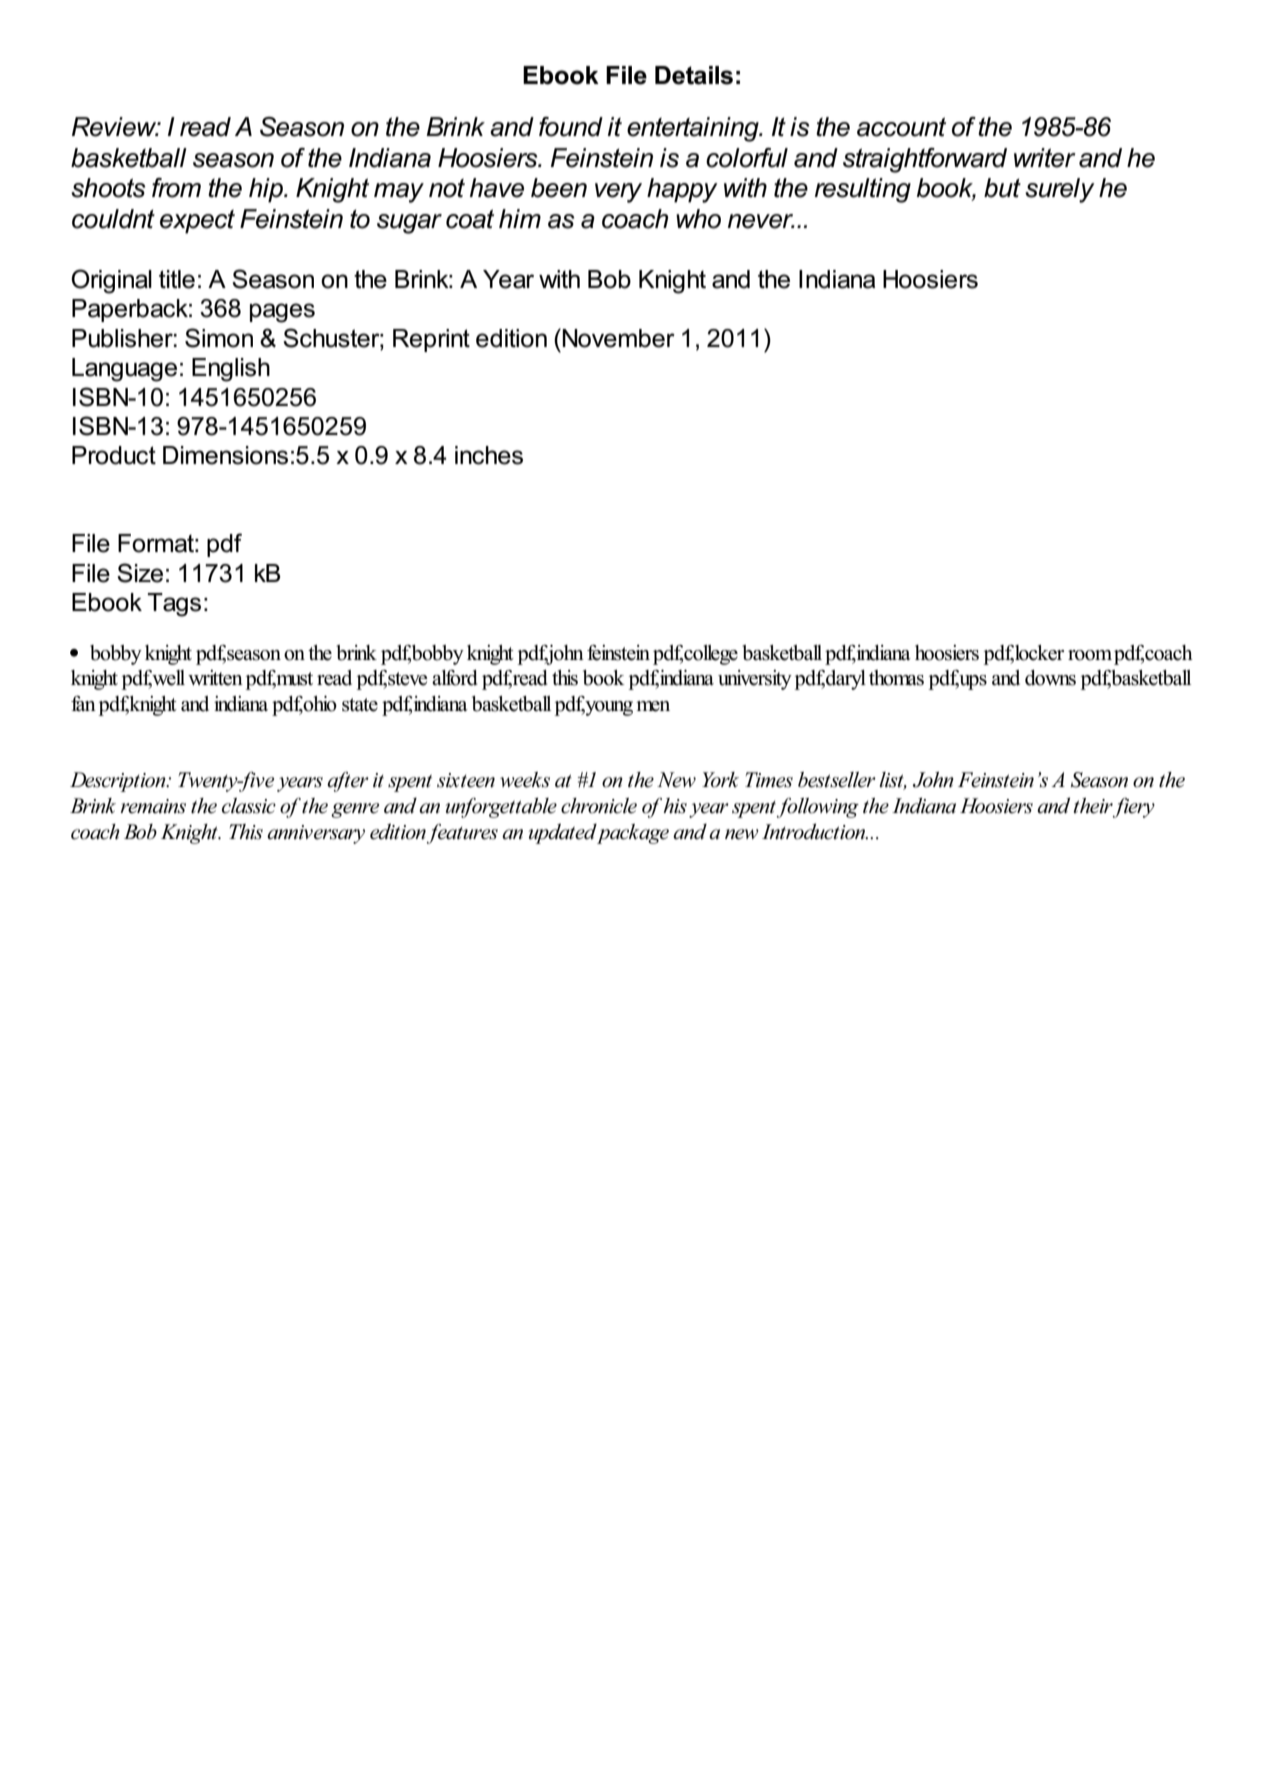 The image size is (1266, 1792). Describe the element at coordinates (901, 127) in the page. I see `account` at that location.
